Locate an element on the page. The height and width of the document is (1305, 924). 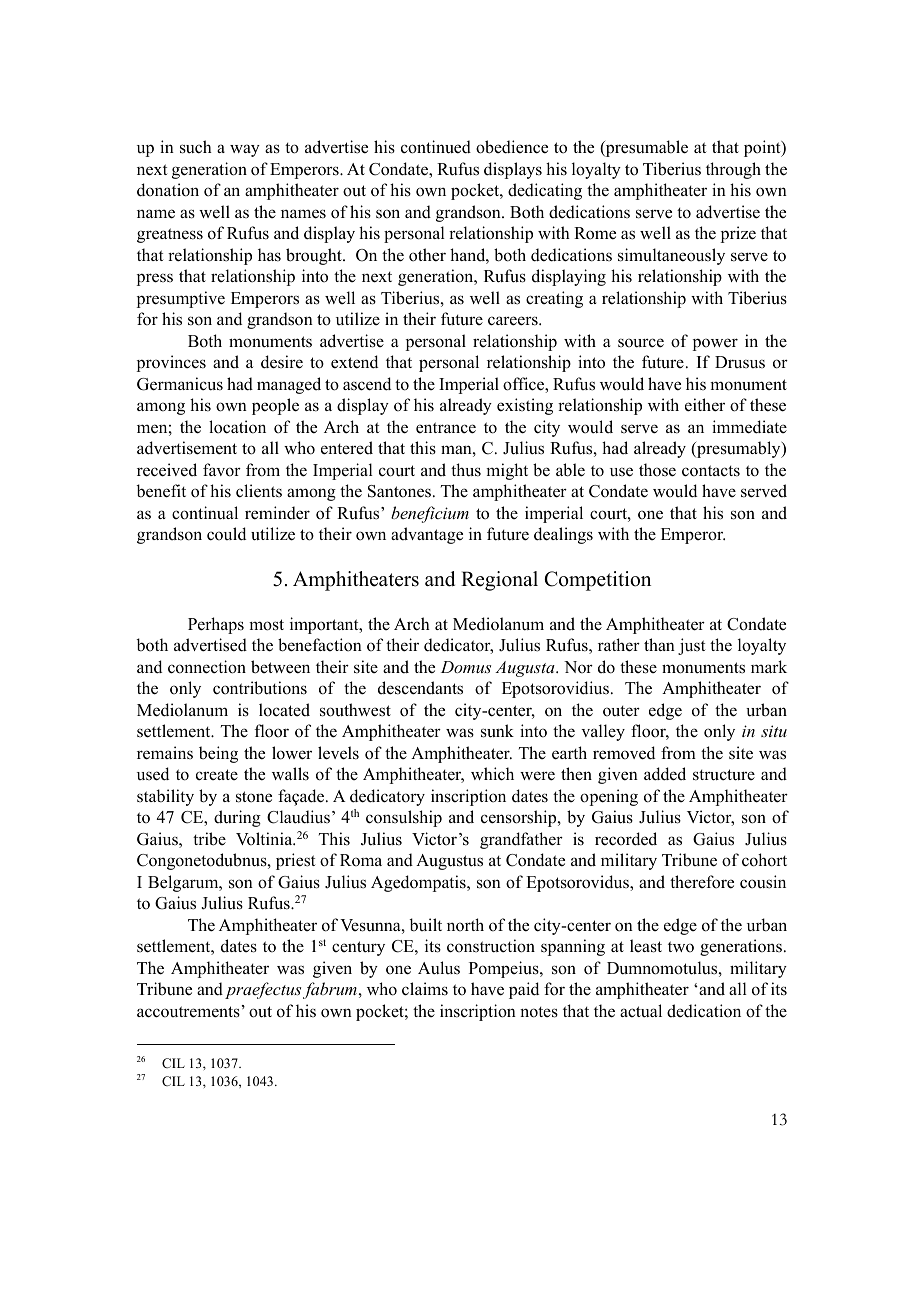
contacts is located at coordinates (711, 471).
